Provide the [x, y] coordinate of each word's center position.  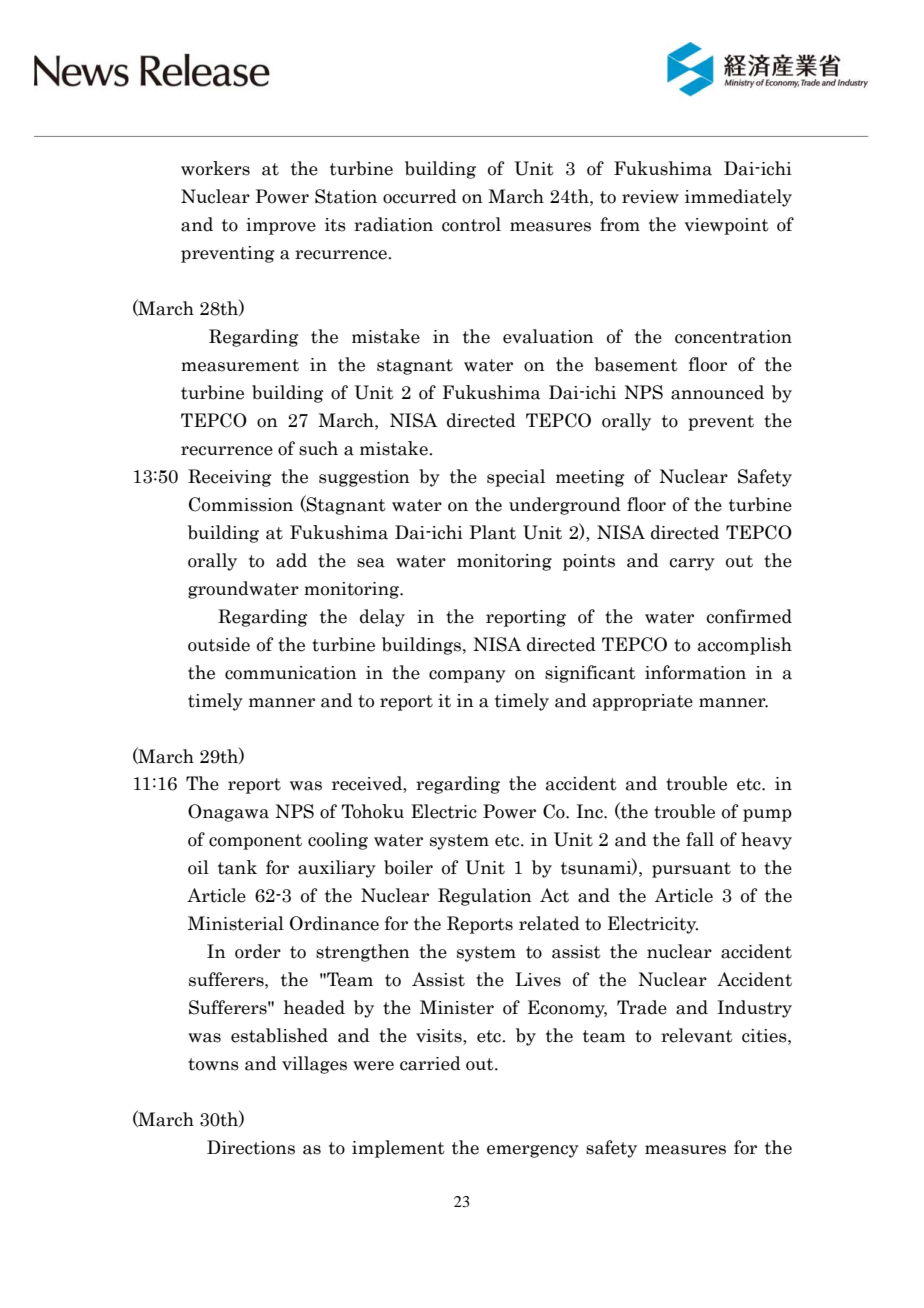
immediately [738, 198]
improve [281, 226]
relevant [697, 1035]
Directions [251, 1147]
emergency [533, 1151]
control [471, 224]
